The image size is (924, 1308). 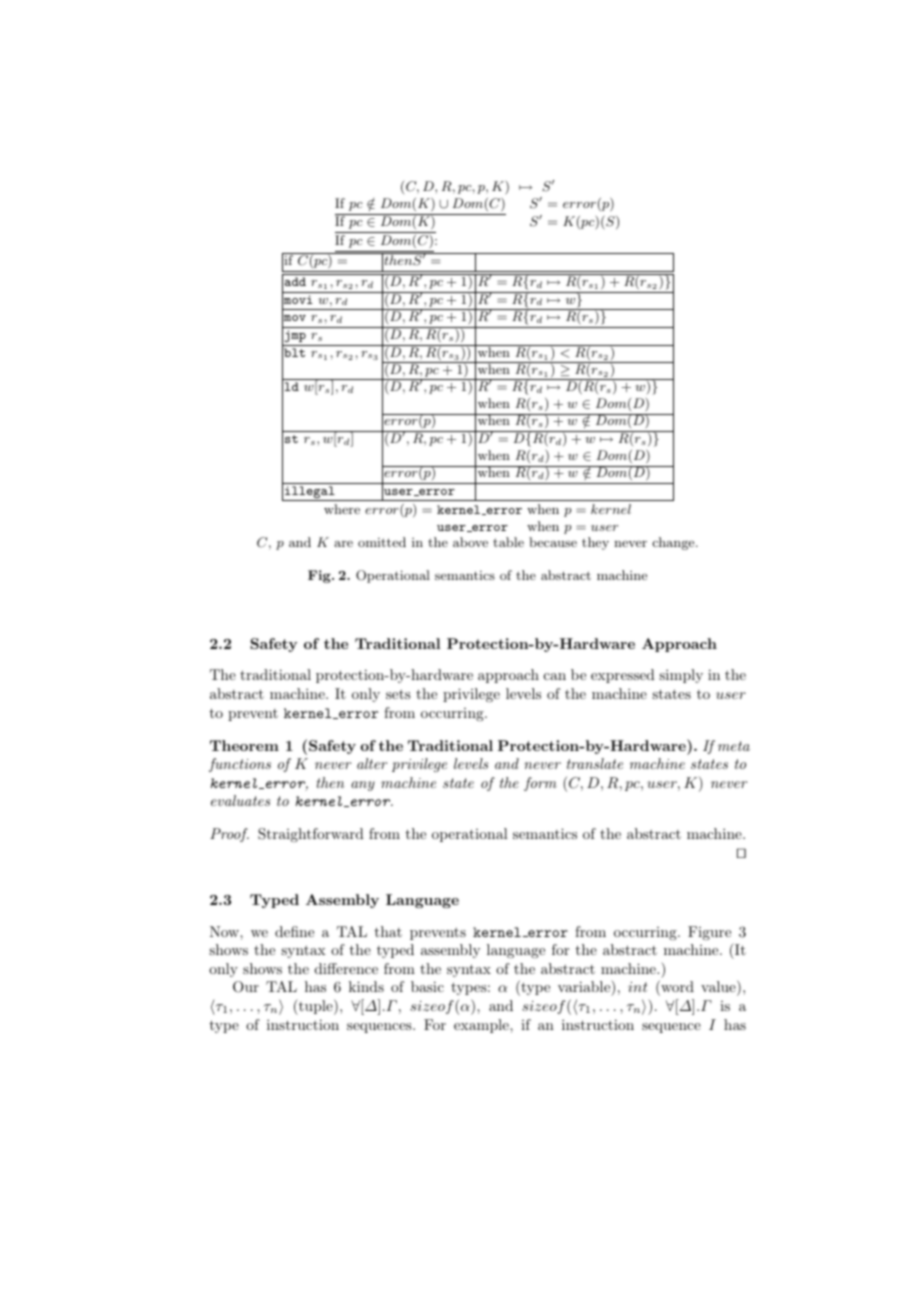 I want to click on expressed, so click(x=623, y=676).
